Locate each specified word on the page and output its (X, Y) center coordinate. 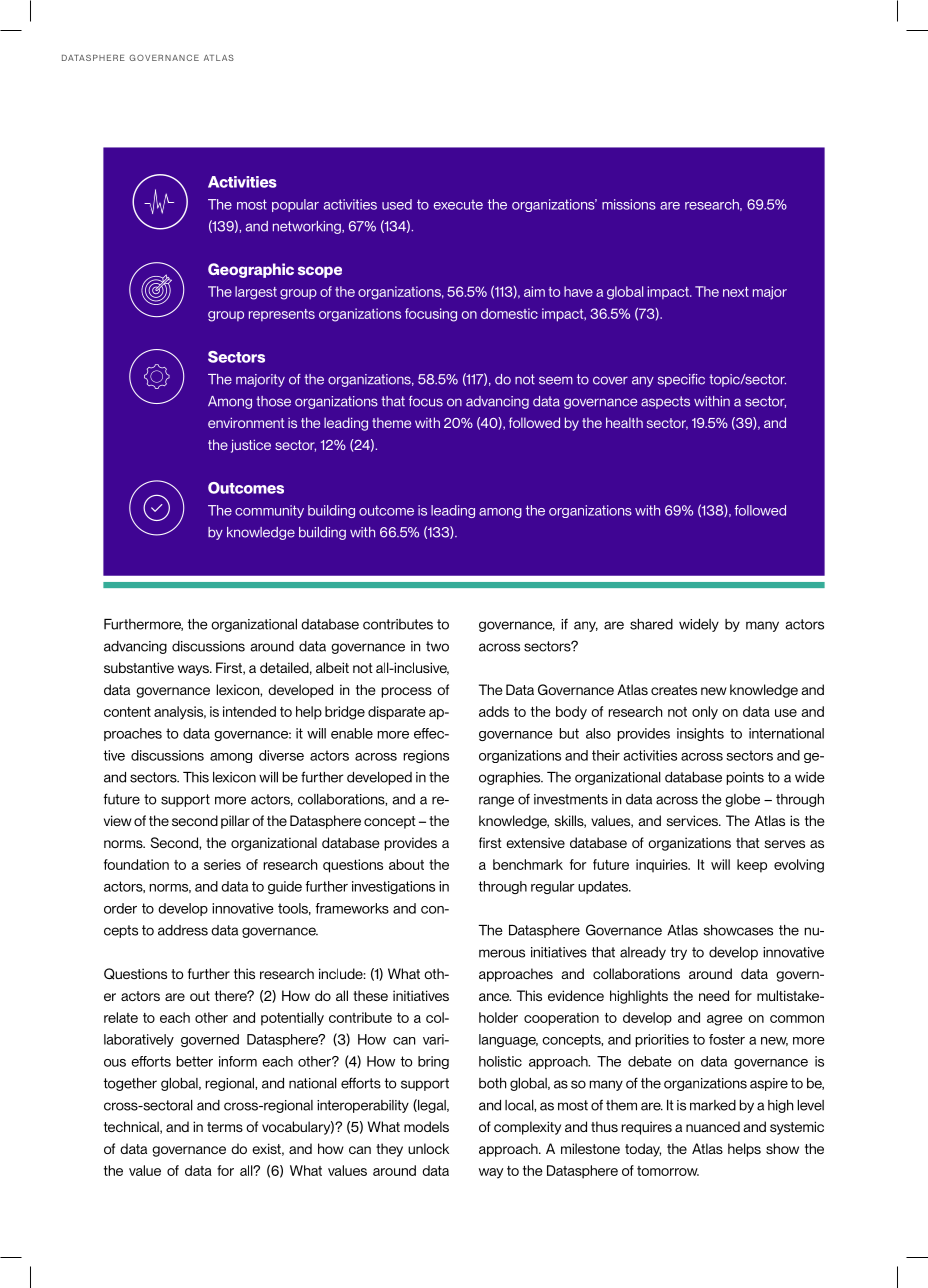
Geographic (251, 270)
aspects (665, 402)
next (736, 292)
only (705, 713)
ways (194, 670)
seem (556, 380)
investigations (393, 887)
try (679, 953)
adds (494, 711)
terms (225, 1127)
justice (251, 446)
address (183, 930)
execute (458, 205)
